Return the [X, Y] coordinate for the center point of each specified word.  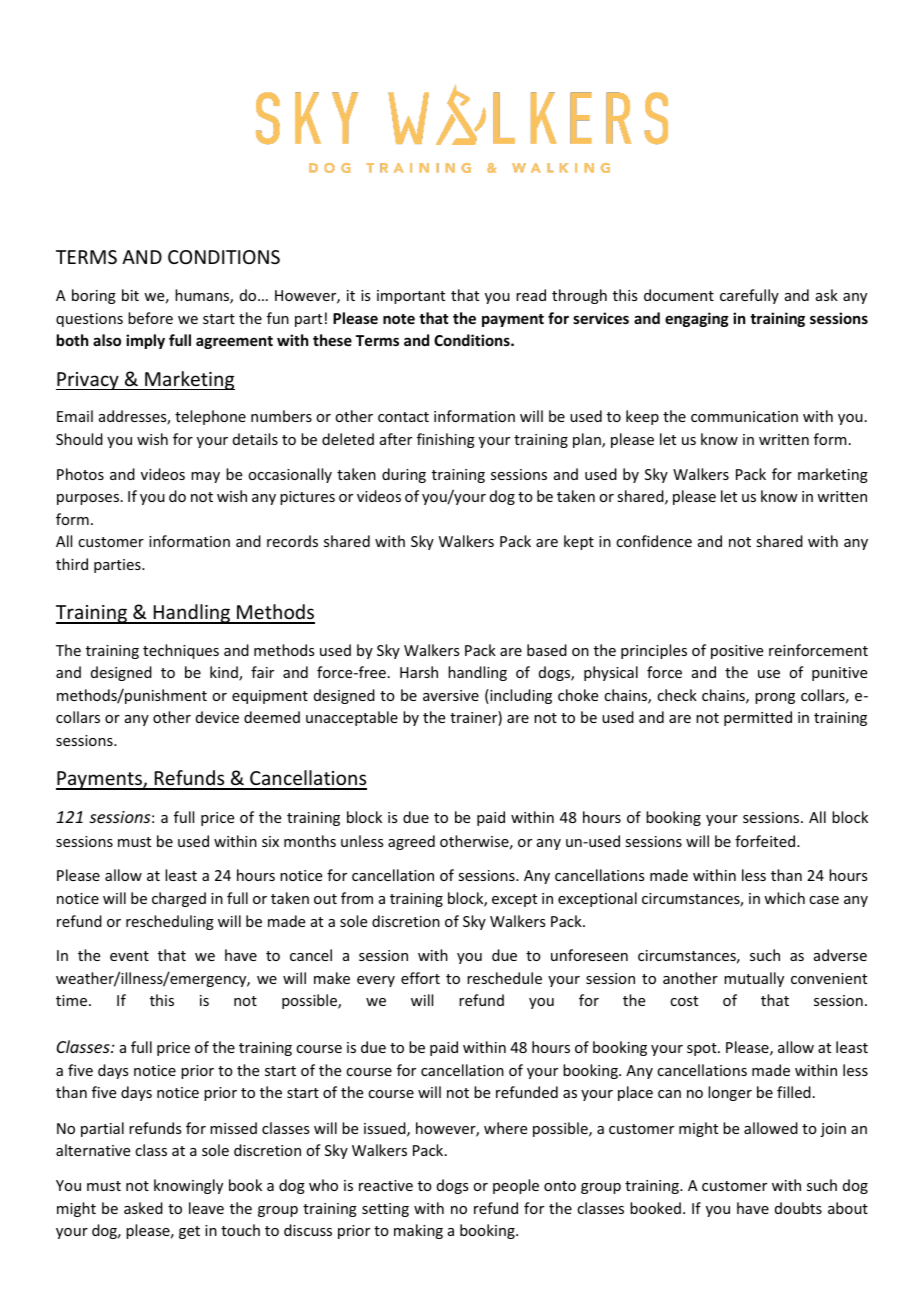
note [399, 319]
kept [579, 542]
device [217, 717]
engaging [697, 319]
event [129, 956]
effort [420, 978]
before [150, 318]
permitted [758, 718]
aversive [451, 695]
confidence [654, 541]
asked [143, 1208]
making [418, 1231]
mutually [754, 979]
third [72, 564]
